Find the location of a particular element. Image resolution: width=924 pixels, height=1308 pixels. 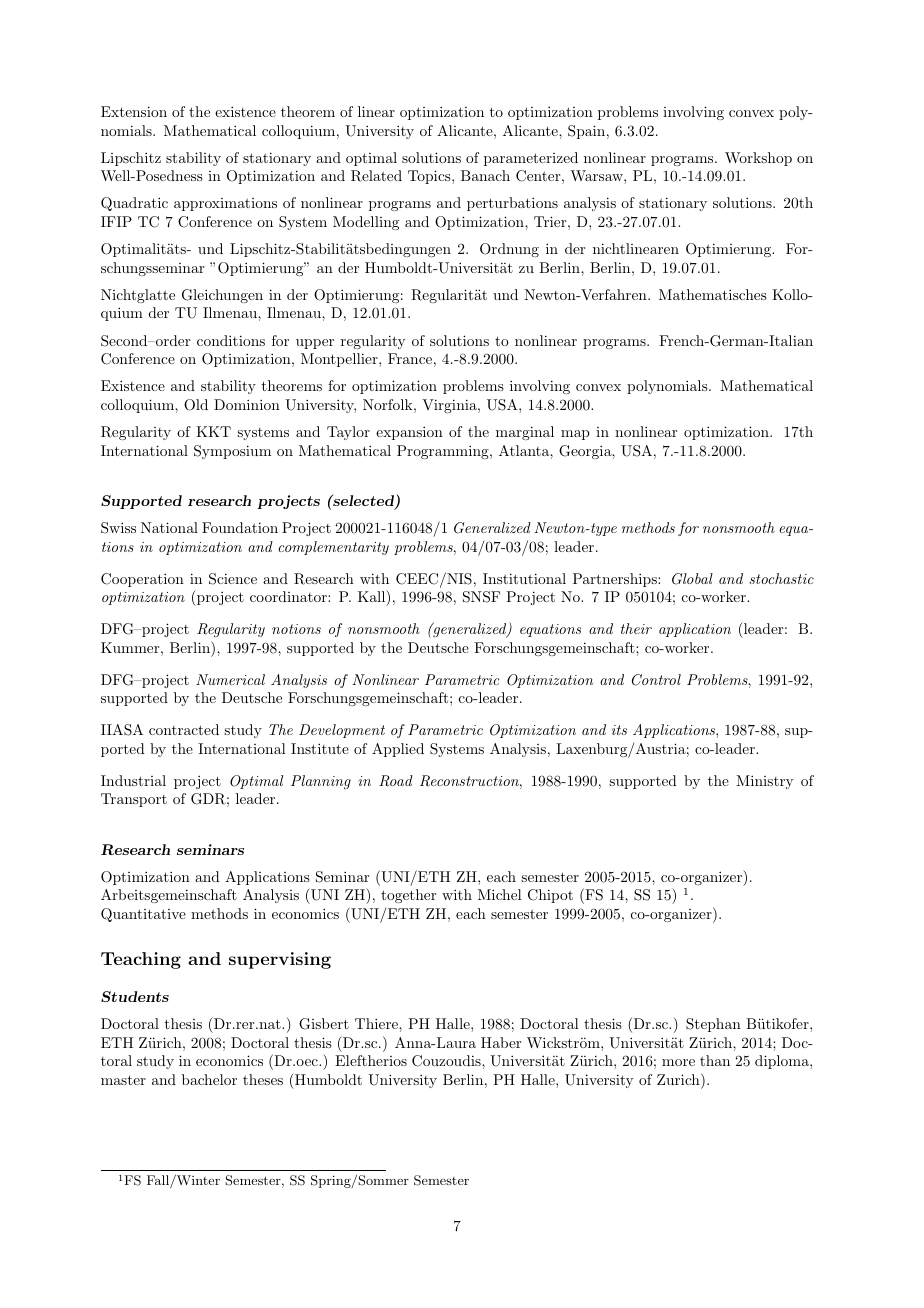

Topics is located at coordinates (430, 177).
